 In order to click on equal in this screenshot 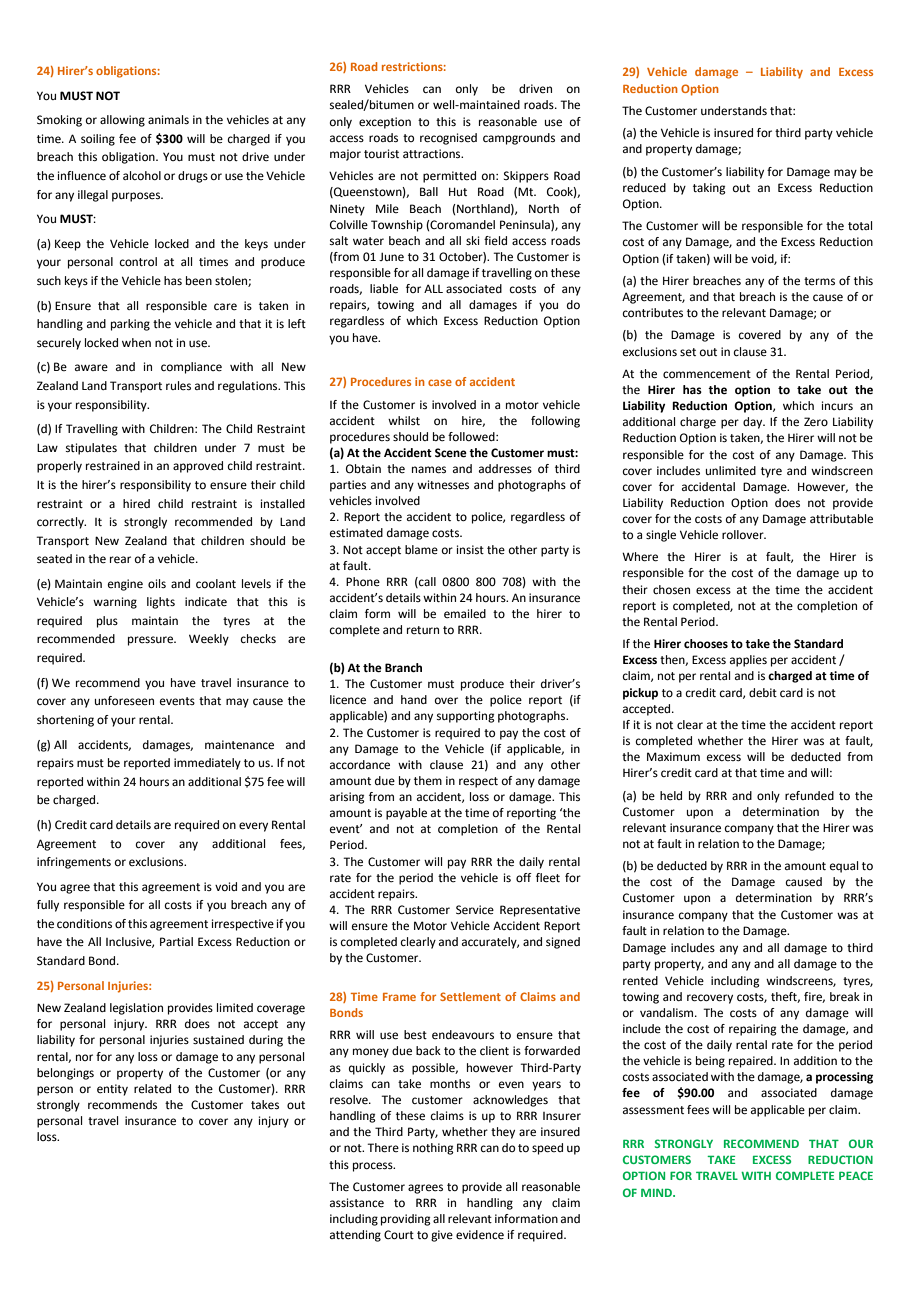, I will do `click(844, 867)`.
